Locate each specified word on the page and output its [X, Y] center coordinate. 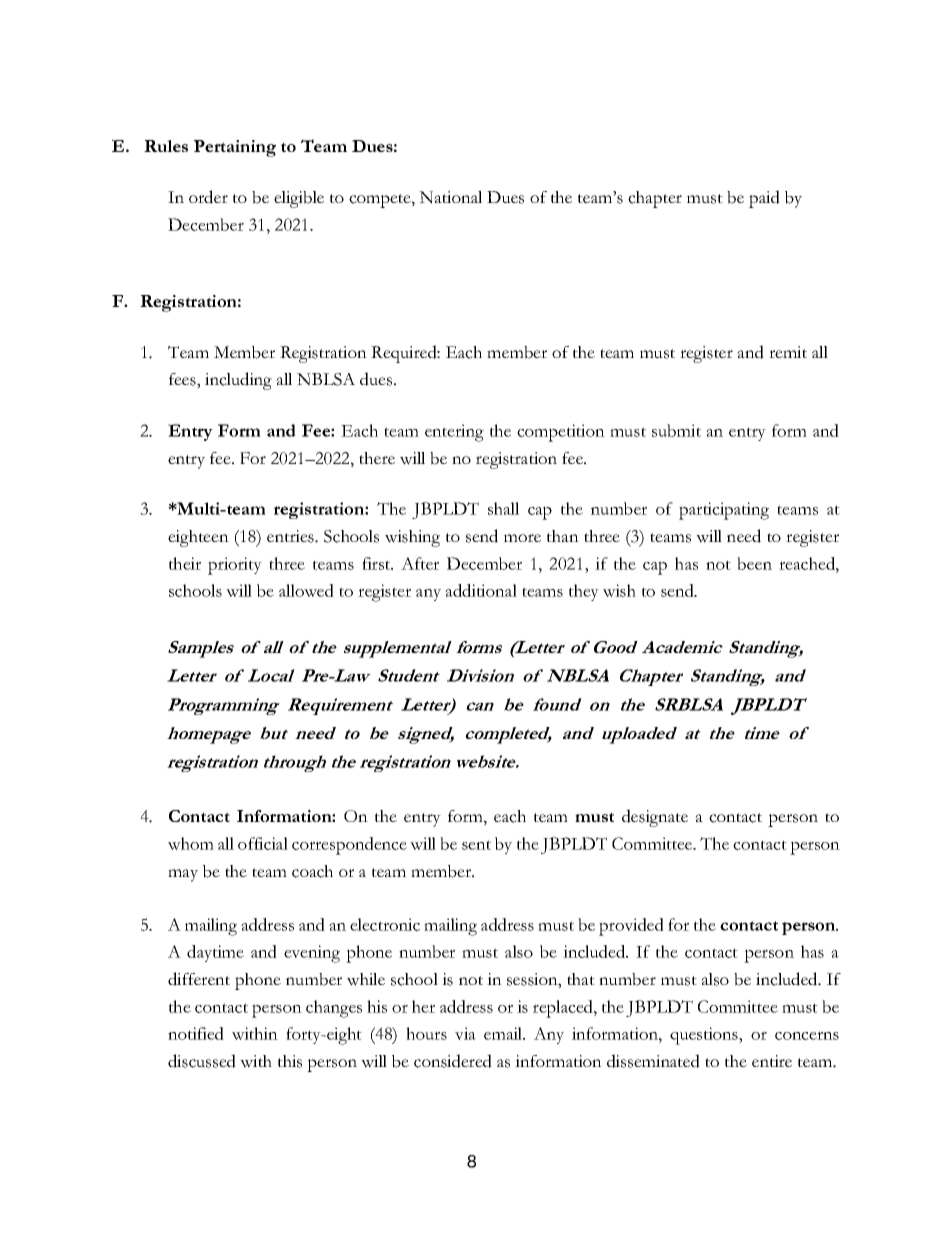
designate [655, 818]
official [263, 843]
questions [705, 1036]
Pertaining [235, 148]
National [450, 197]
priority [235, 566]
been [754, 563]
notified [196, 1033]
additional [481, 590]
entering [454, 433]
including [238, 381]
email [504, 1033]
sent [476, 845]
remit [788, 352]
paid [764, 199]
